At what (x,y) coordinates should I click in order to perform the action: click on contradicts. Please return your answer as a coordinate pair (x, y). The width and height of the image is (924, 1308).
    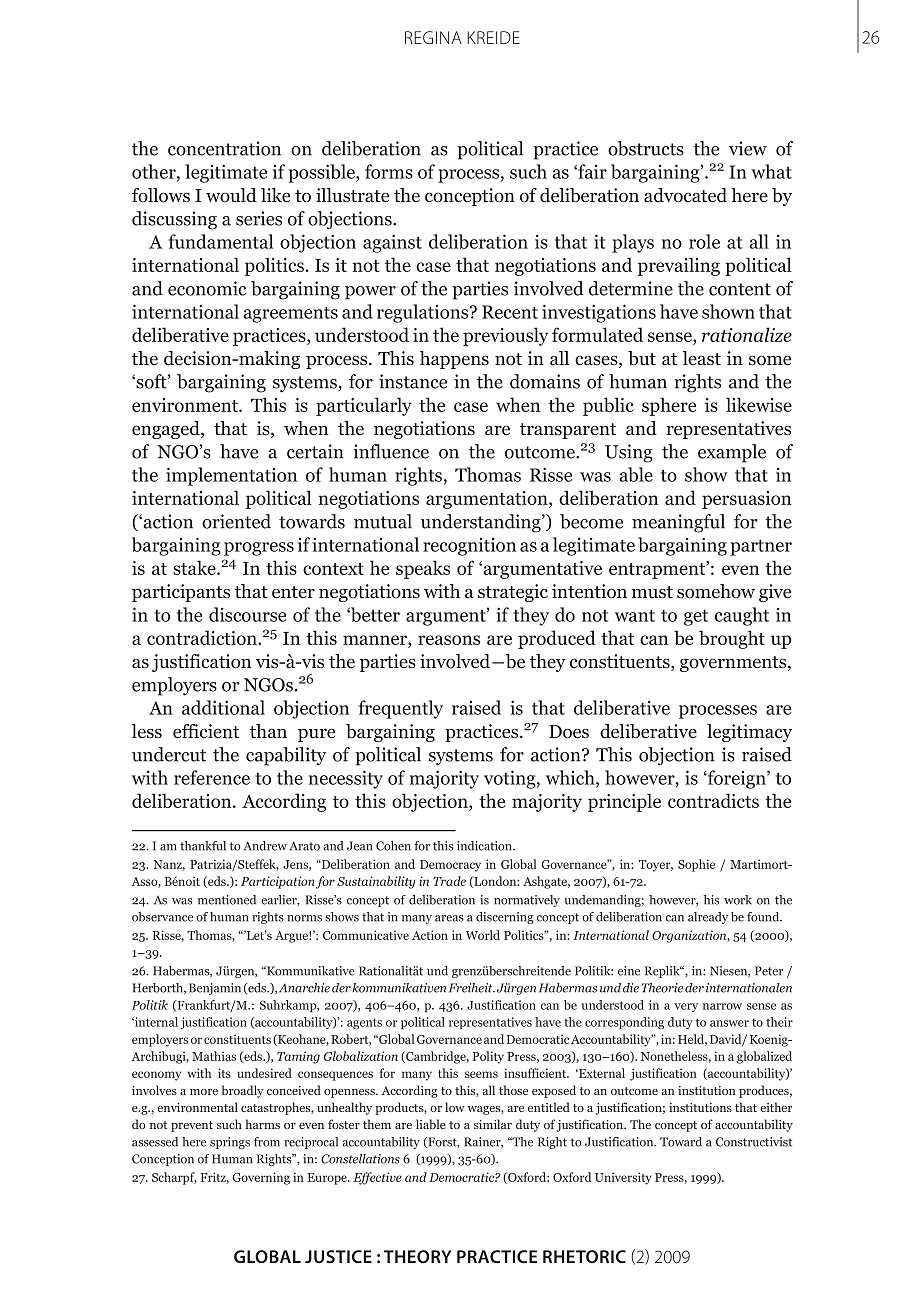
    Looking at the image, I should click on (713, 800).
